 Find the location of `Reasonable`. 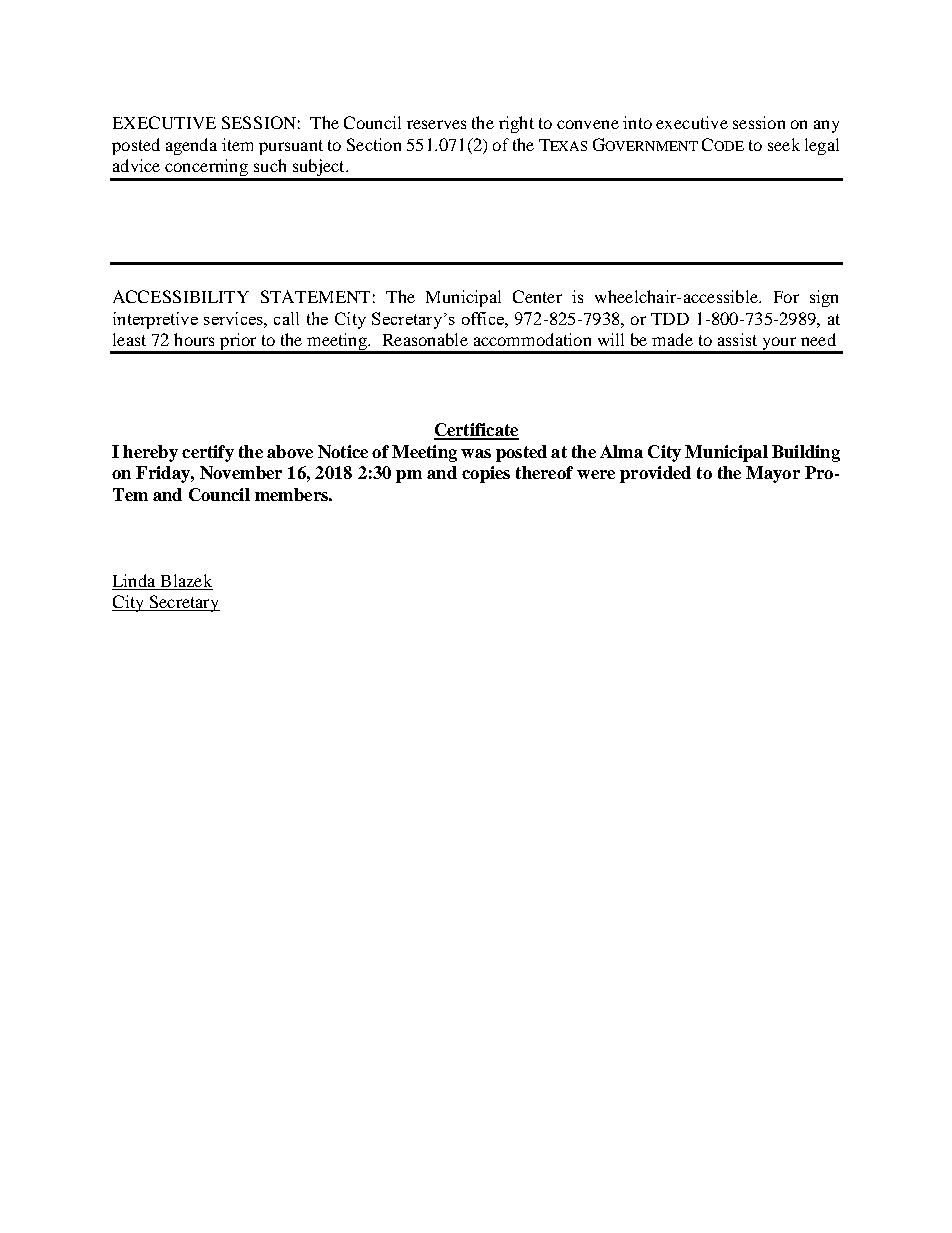

Reasonable is located at coordinates (425, 339).
